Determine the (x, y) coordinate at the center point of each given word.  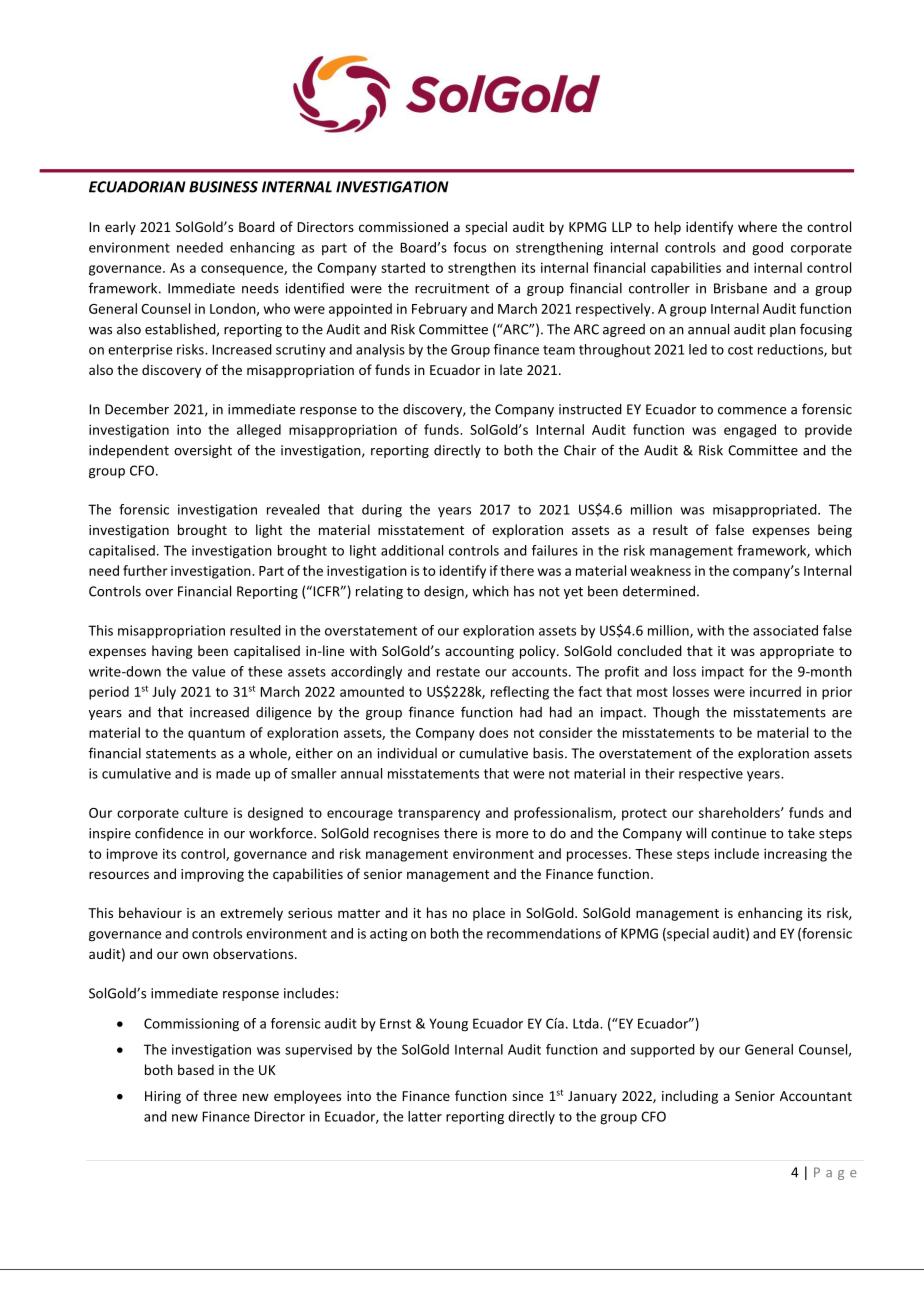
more (512, 835)
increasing (795, 855)
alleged (259, 431)
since (527, 1096)
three (220, 1095)
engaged (750, 431)
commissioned (403, 226)
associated (785, 630)
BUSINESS (223, 187)
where (757, 226)
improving (212, 875)
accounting (479, 652)
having (172, 652)
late (511, 369)
